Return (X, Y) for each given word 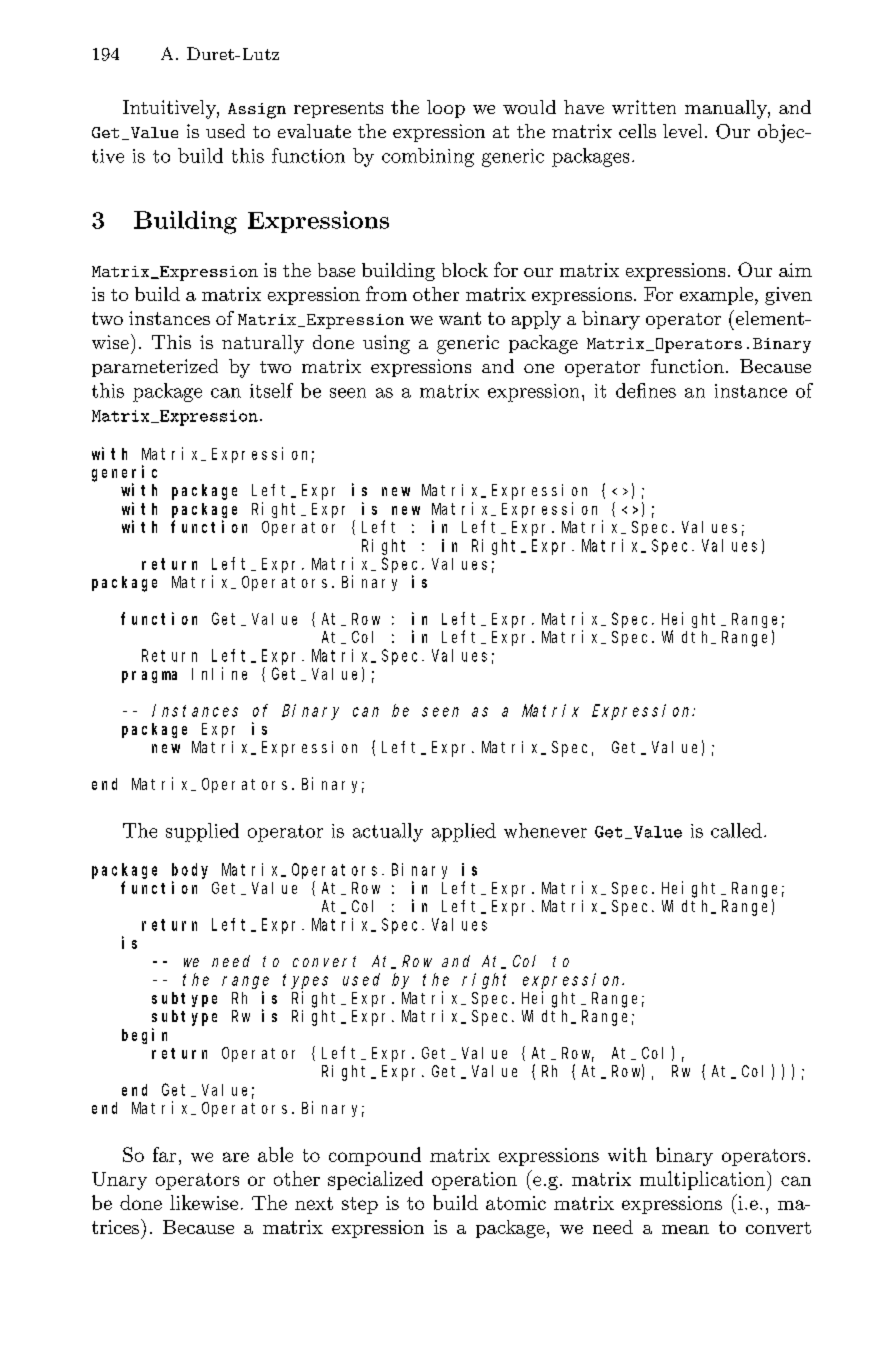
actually (388, 832)
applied (464, 832)
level (682, 131)
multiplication (702, 1180)
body (190, 871)
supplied (202, 832)
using (386, 344)
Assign (257, 111)
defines (646, 390)
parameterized (155, 368)
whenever (545, 830)
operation (474, 1181)
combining (428, 157)
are (236, 1157)
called (736, 830)
